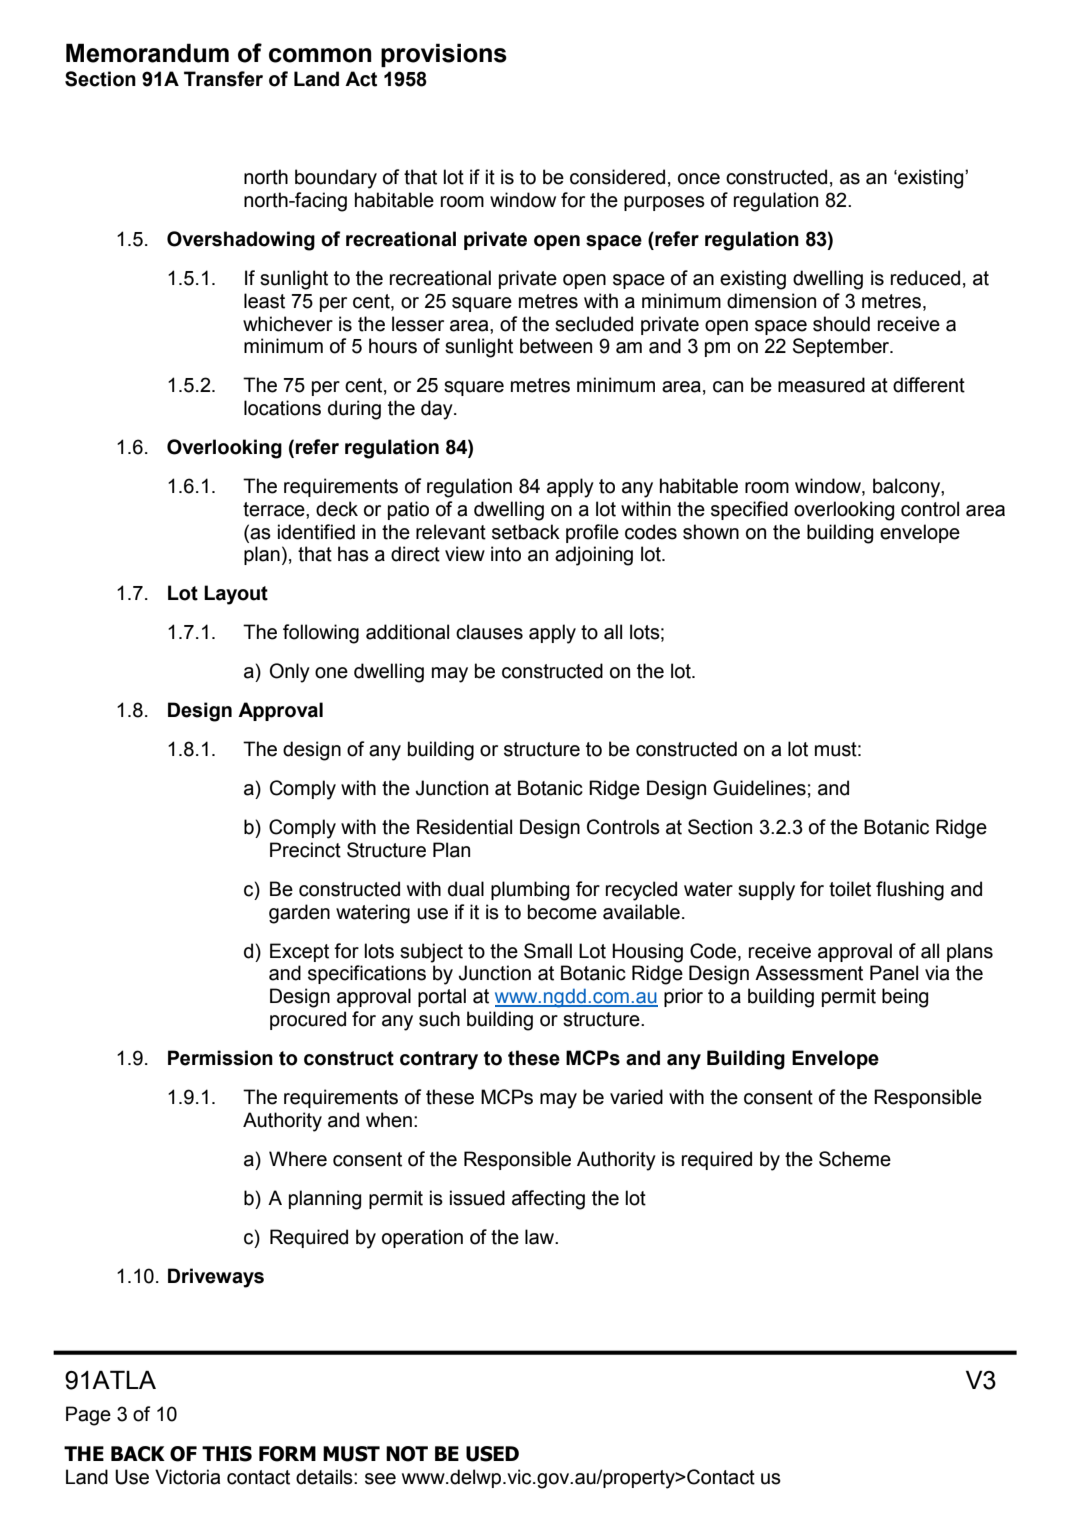 The height and width of the image is (1516, 1072). What do you see at coordinates (842, 347) in the image?
I see `September` at bounding box center [842, 347].
